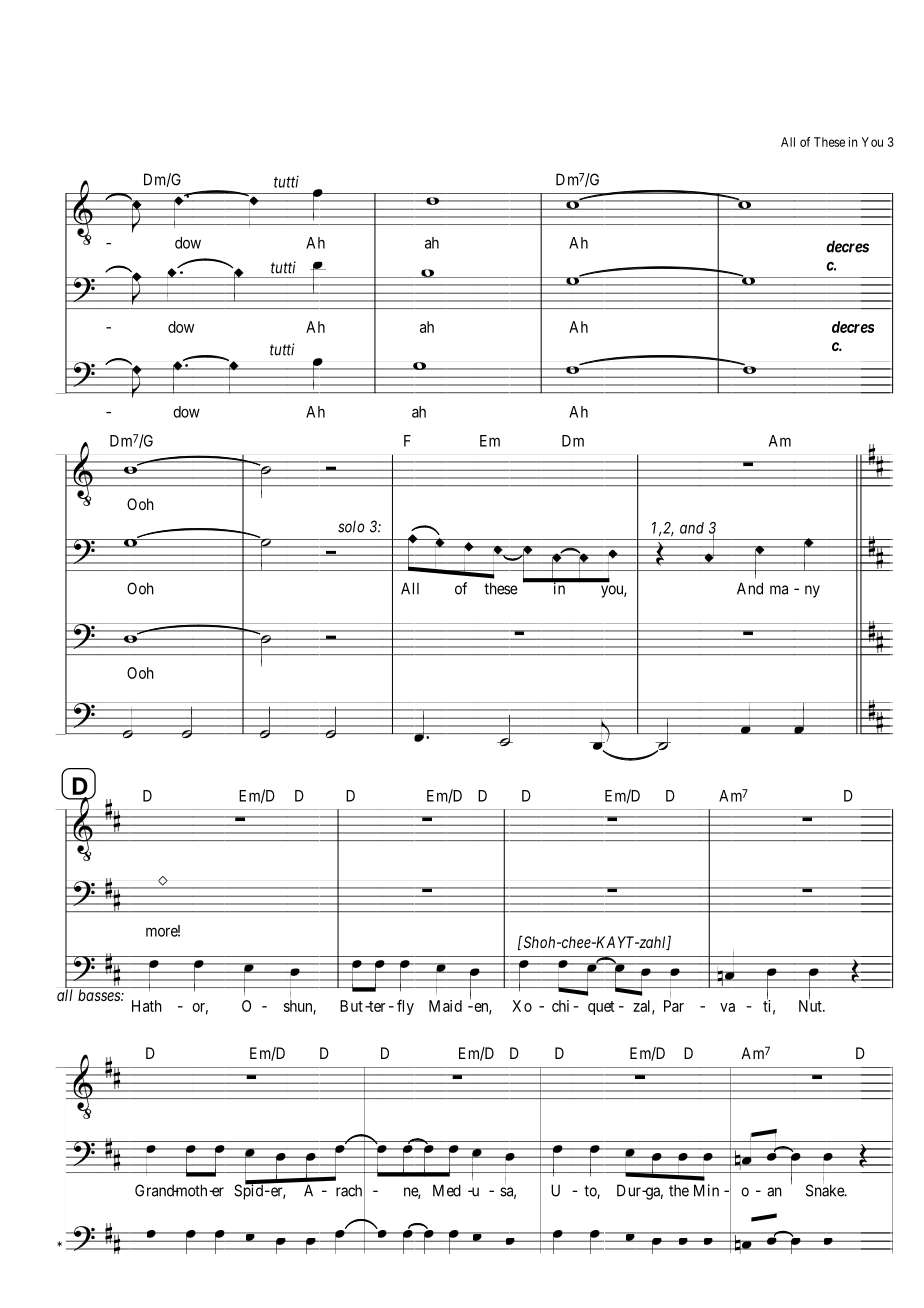  What do you see at coordinates (447, 1190) in the page?
I see `Med` at bounding box center [447, 1190].
